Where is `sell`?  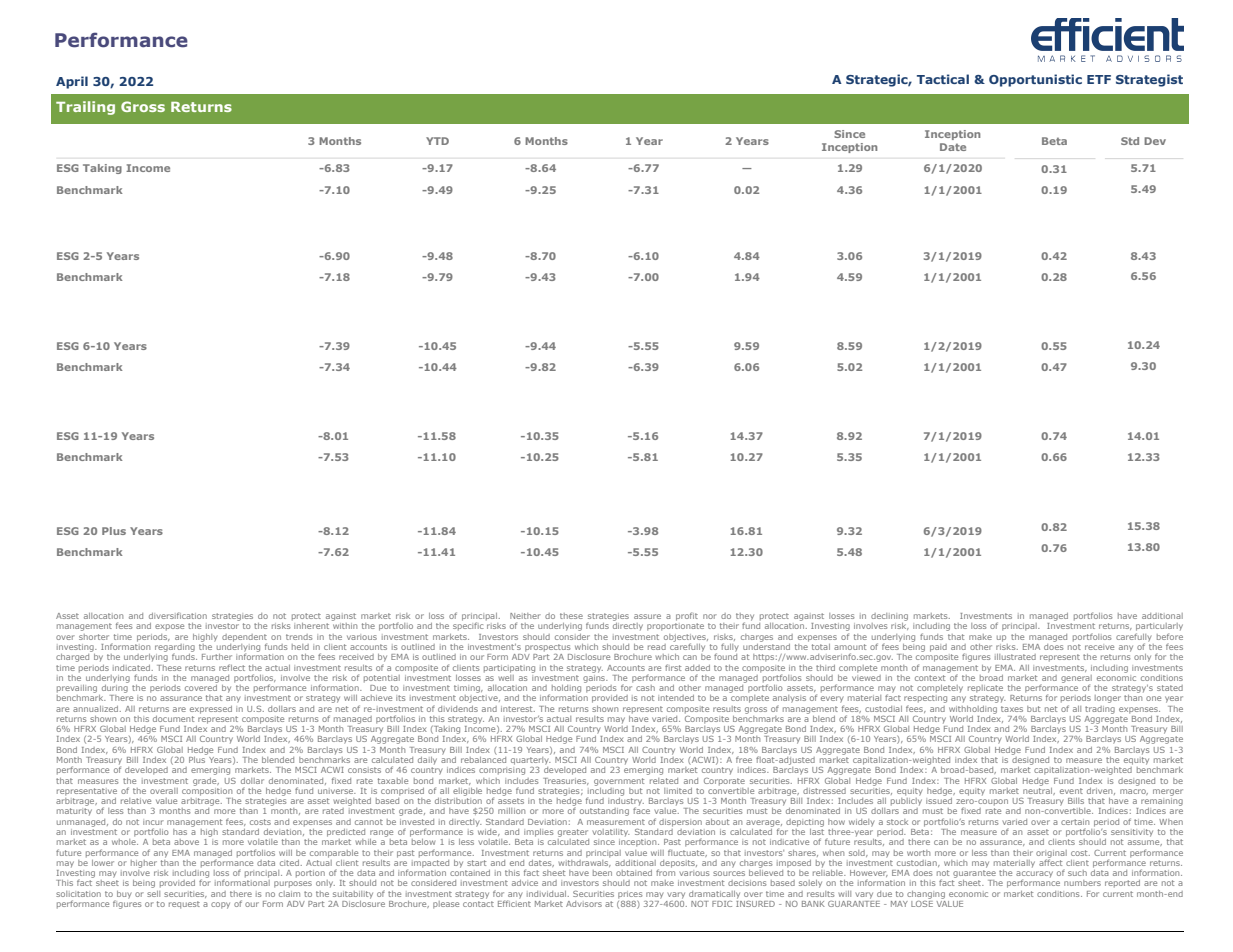 sell is located at coordinates (153, 894).
